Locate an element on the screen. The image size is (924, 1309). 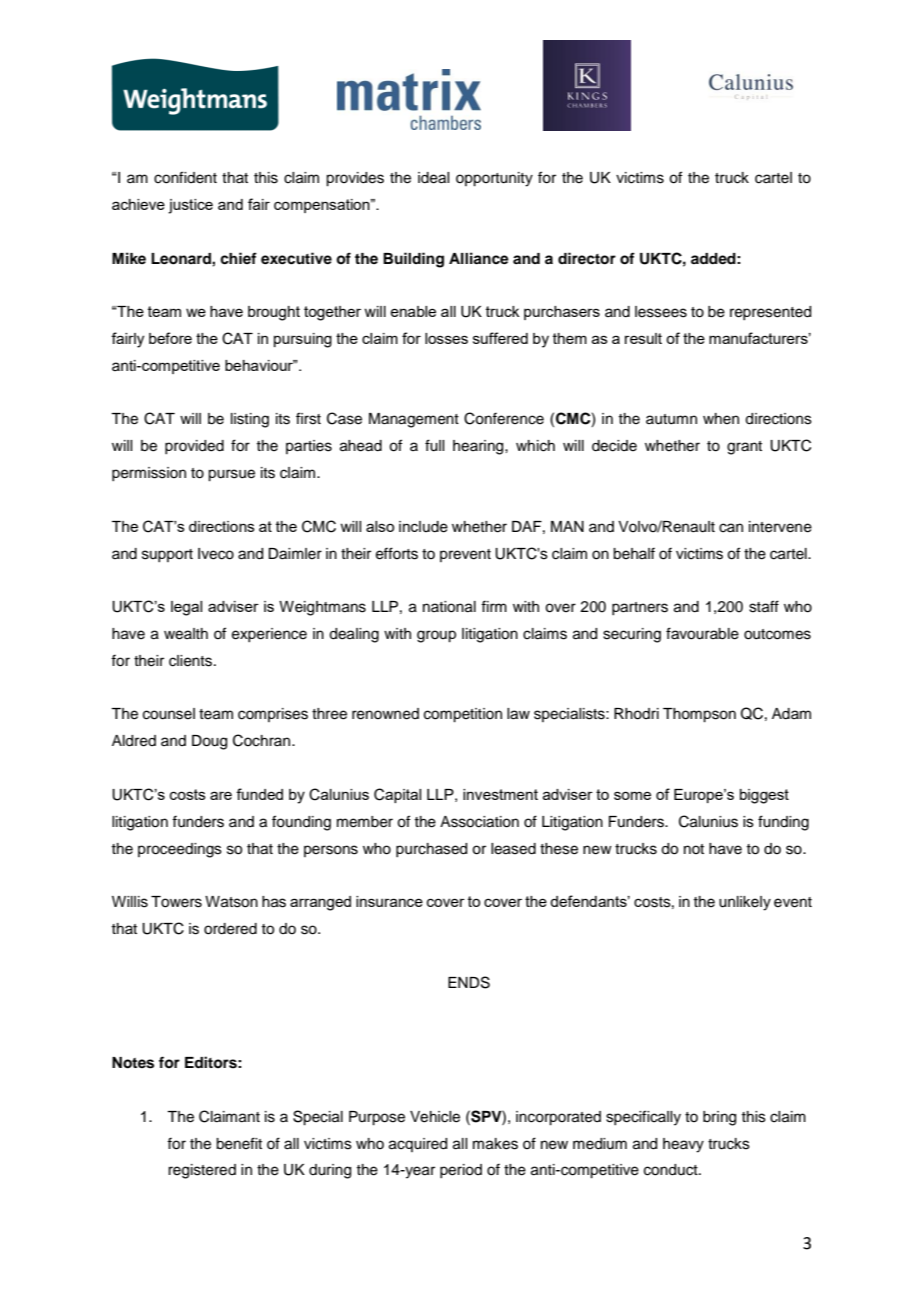
justice is located at coordinates (190, 206).
